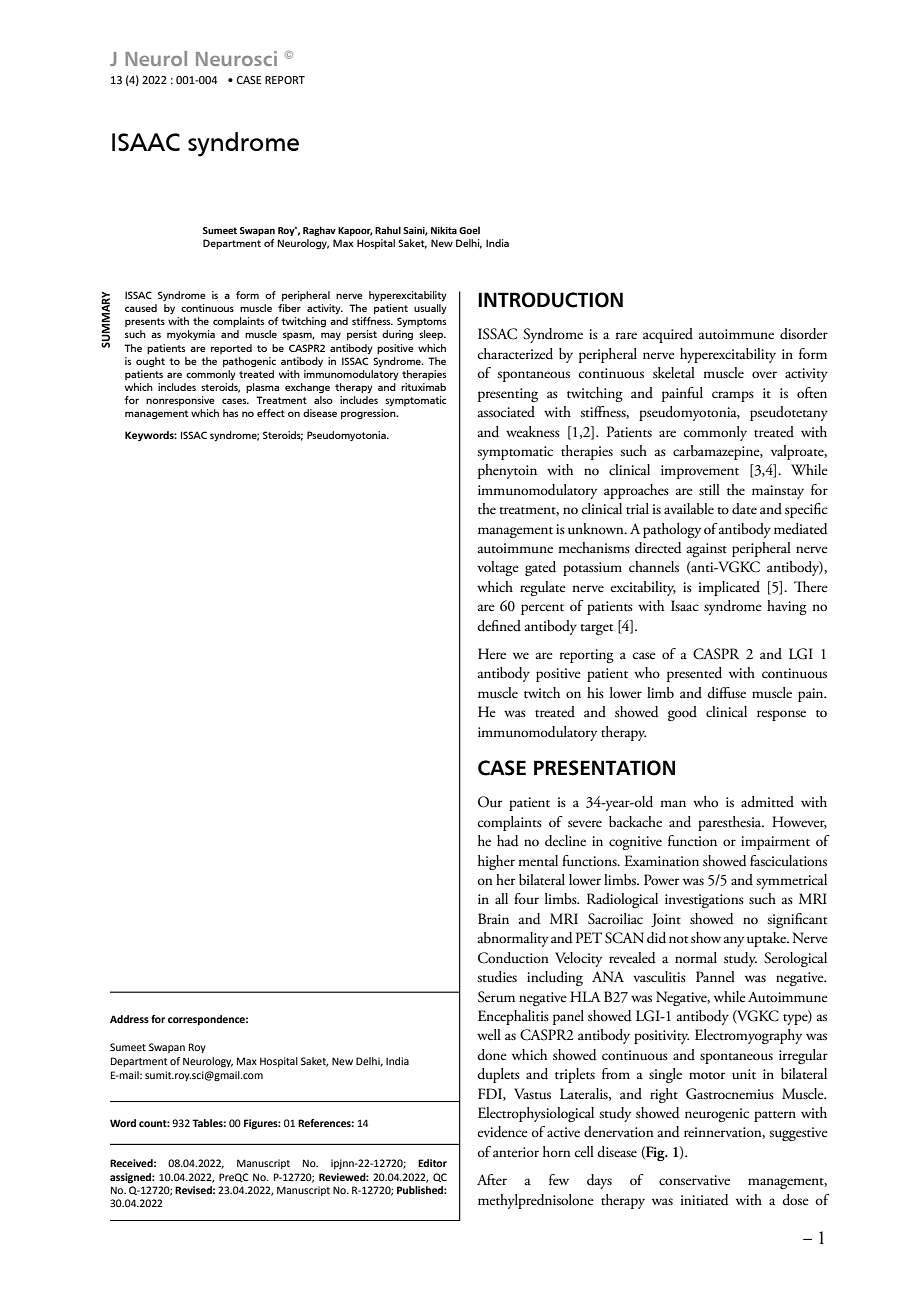  What do you see at coordinates (236, 58) in the page?
I see `Neurosci` at bounding box center [236, 58].
